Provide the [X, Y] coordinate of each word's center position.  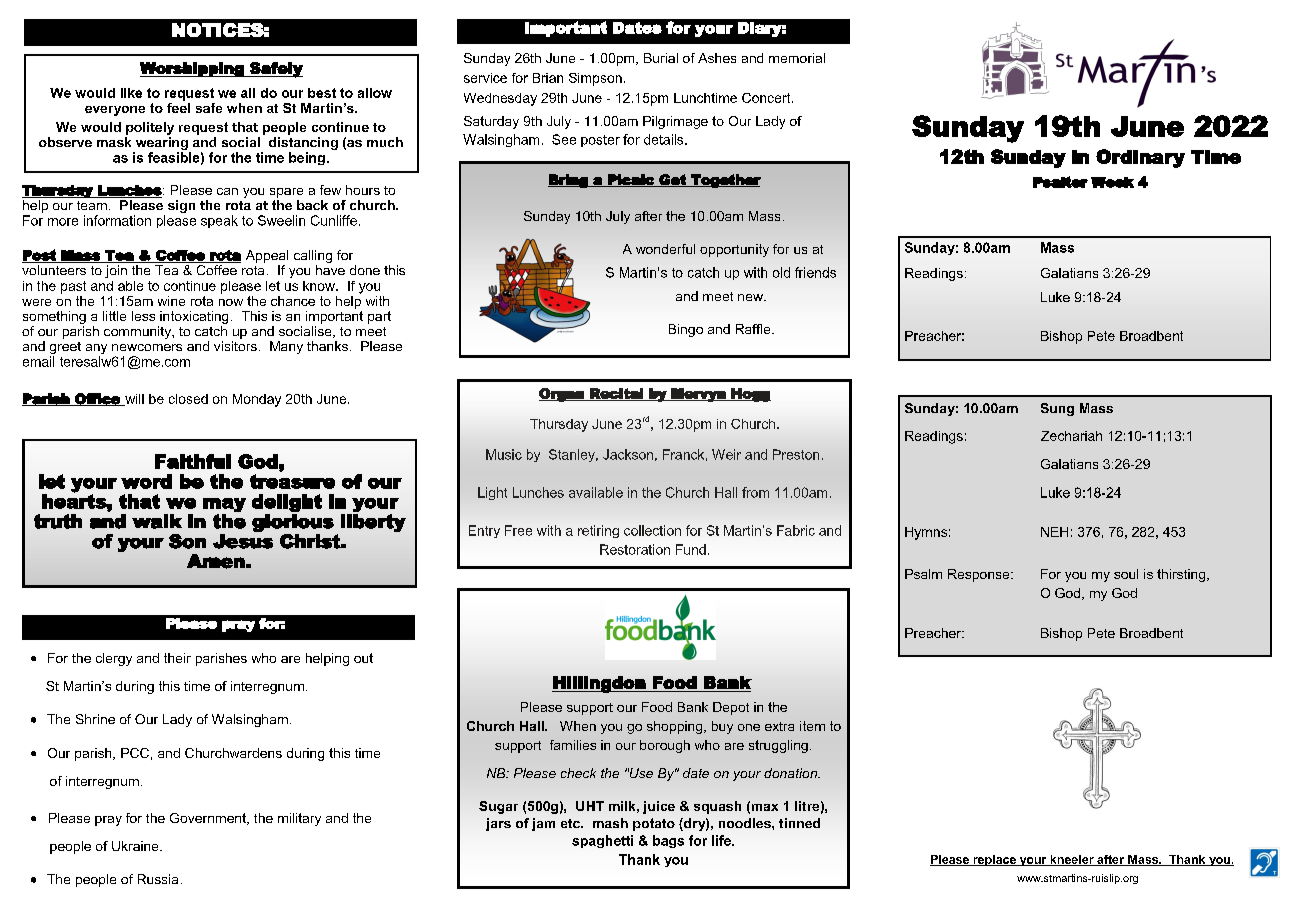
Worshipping [193, 69]
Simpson [595, 79]
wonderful [665, 249]
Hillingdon [600, 684]
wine [171, 301]
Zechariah [1071, 436]
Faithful [193, 461]
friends [815, 272]
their [177, 658]
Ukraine [136, 846]
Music [504, 454]
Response [980, 575]
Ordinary [1140, 158]
